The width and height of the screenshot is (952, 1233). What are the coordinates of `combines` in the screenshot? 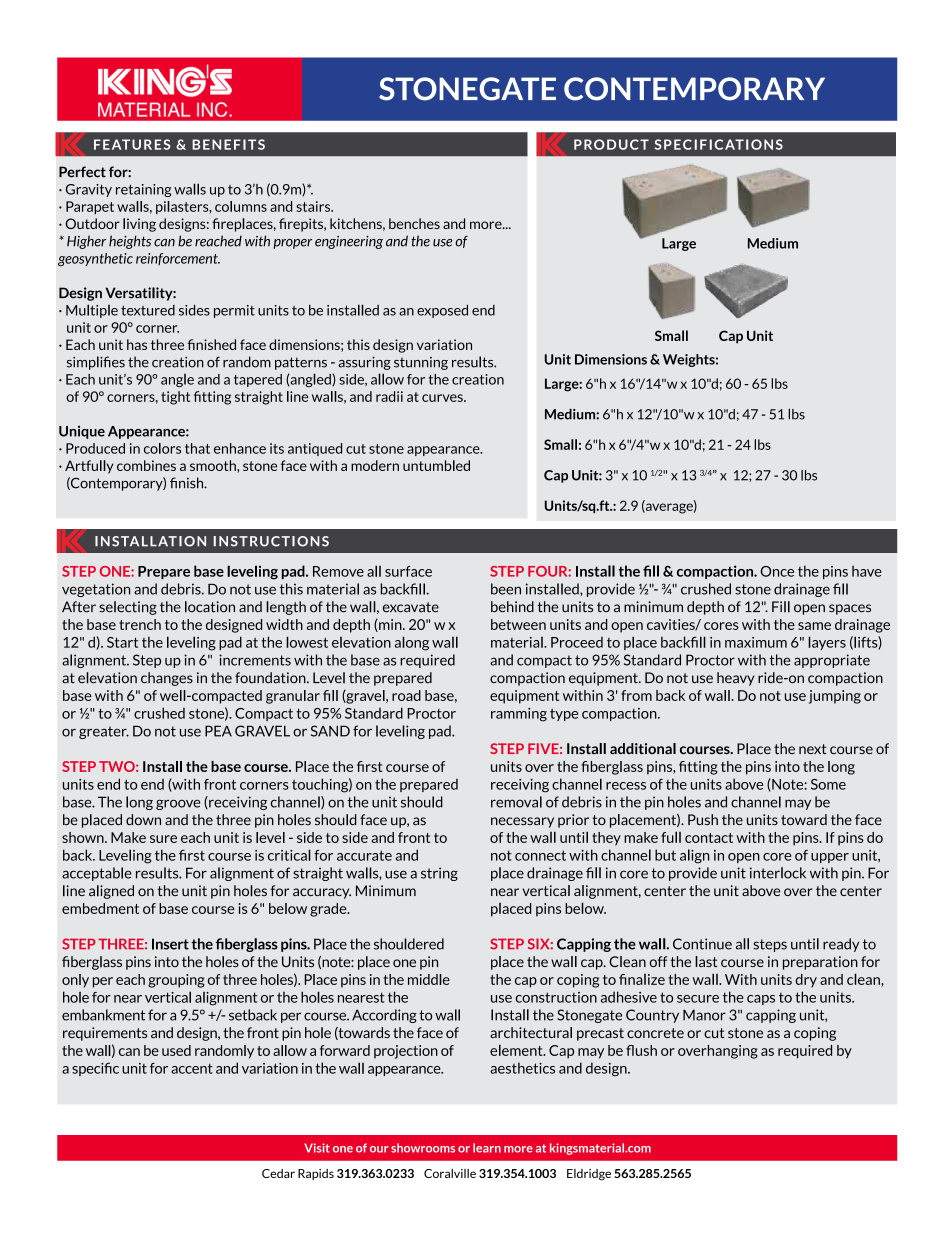 It's located at (146, 465).
